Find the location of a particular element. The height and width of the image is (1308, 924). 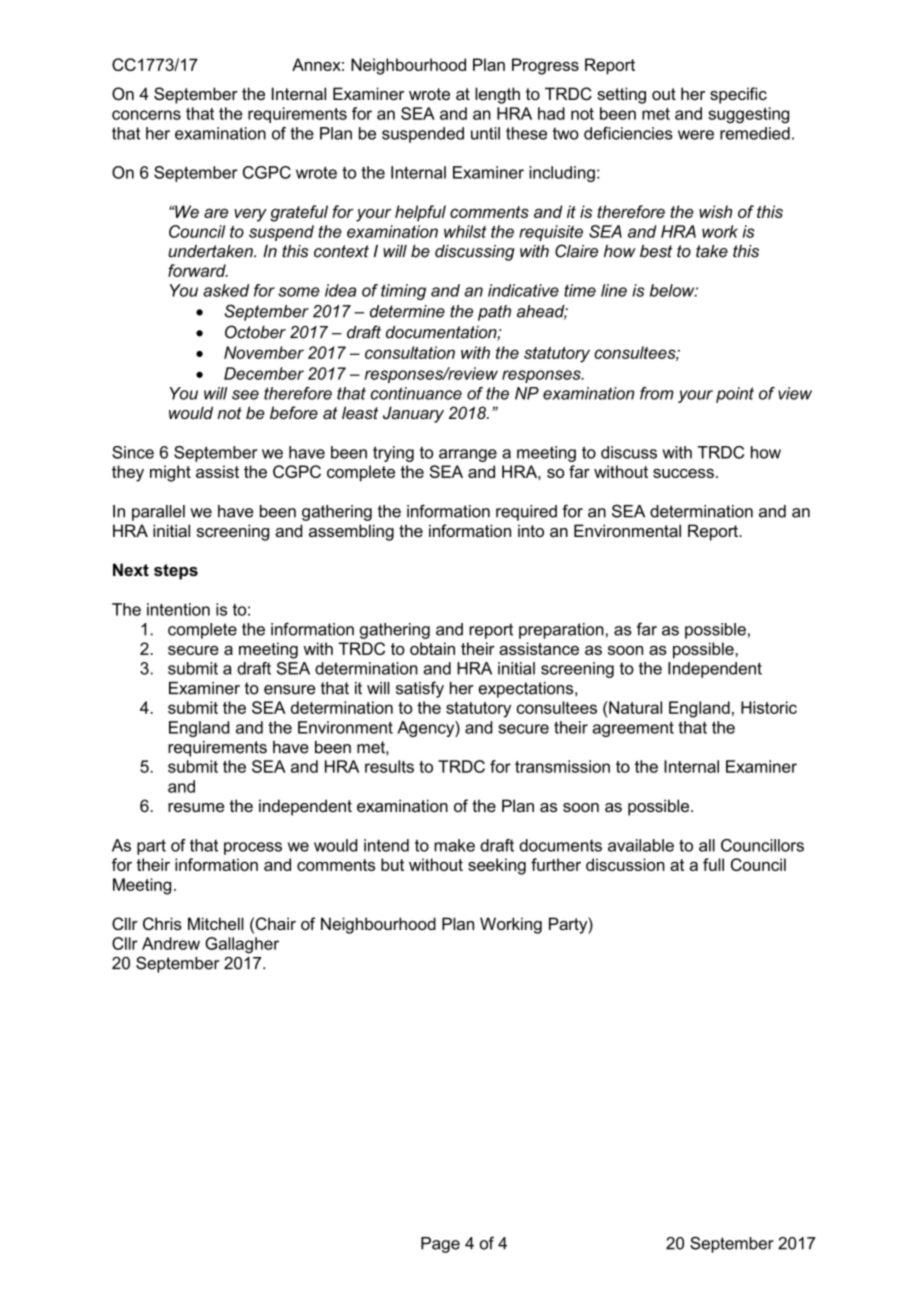

were is located at coordinates (696, 135).
